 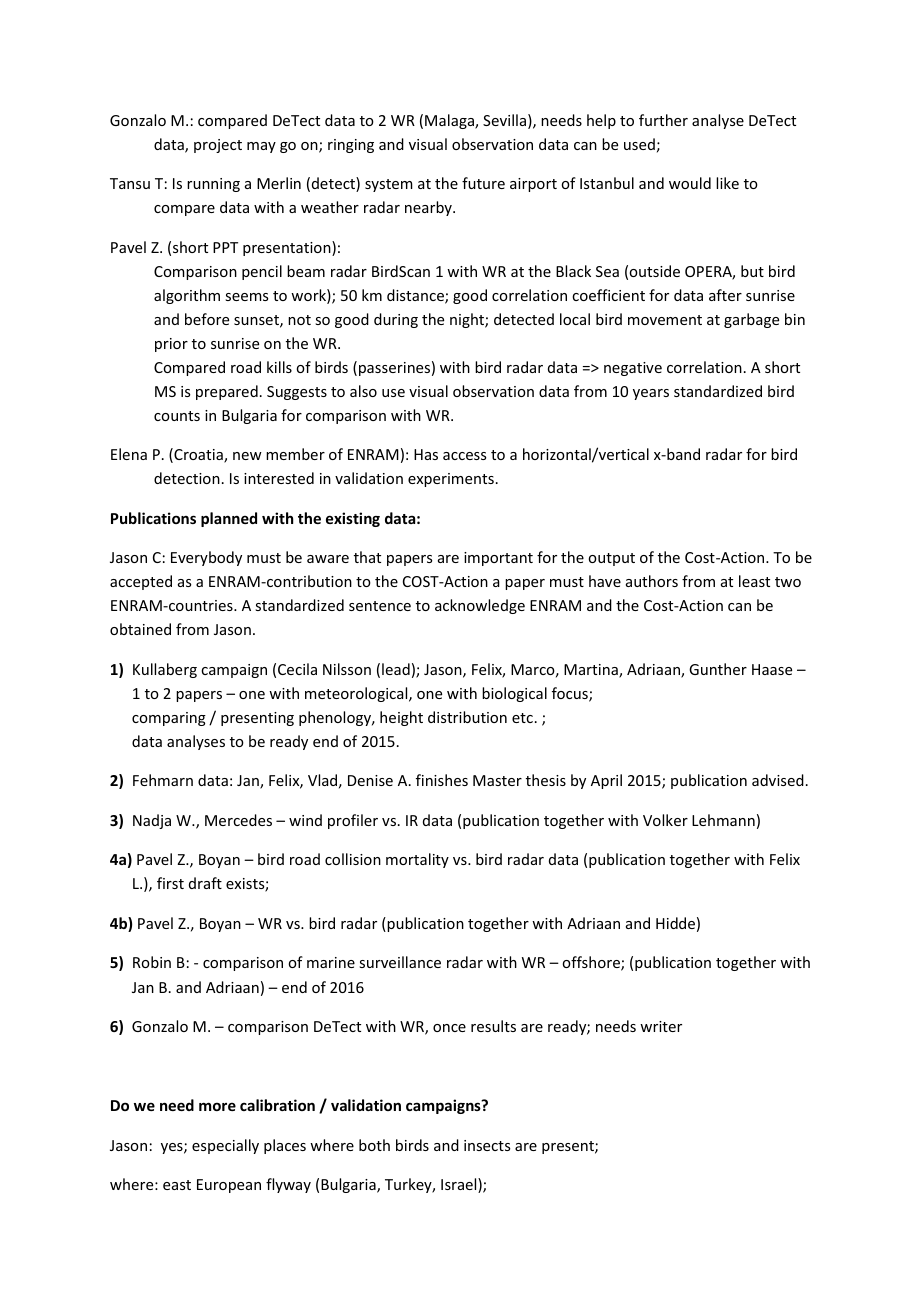 I want to click on Israel, so click(x=460, y=1185).
